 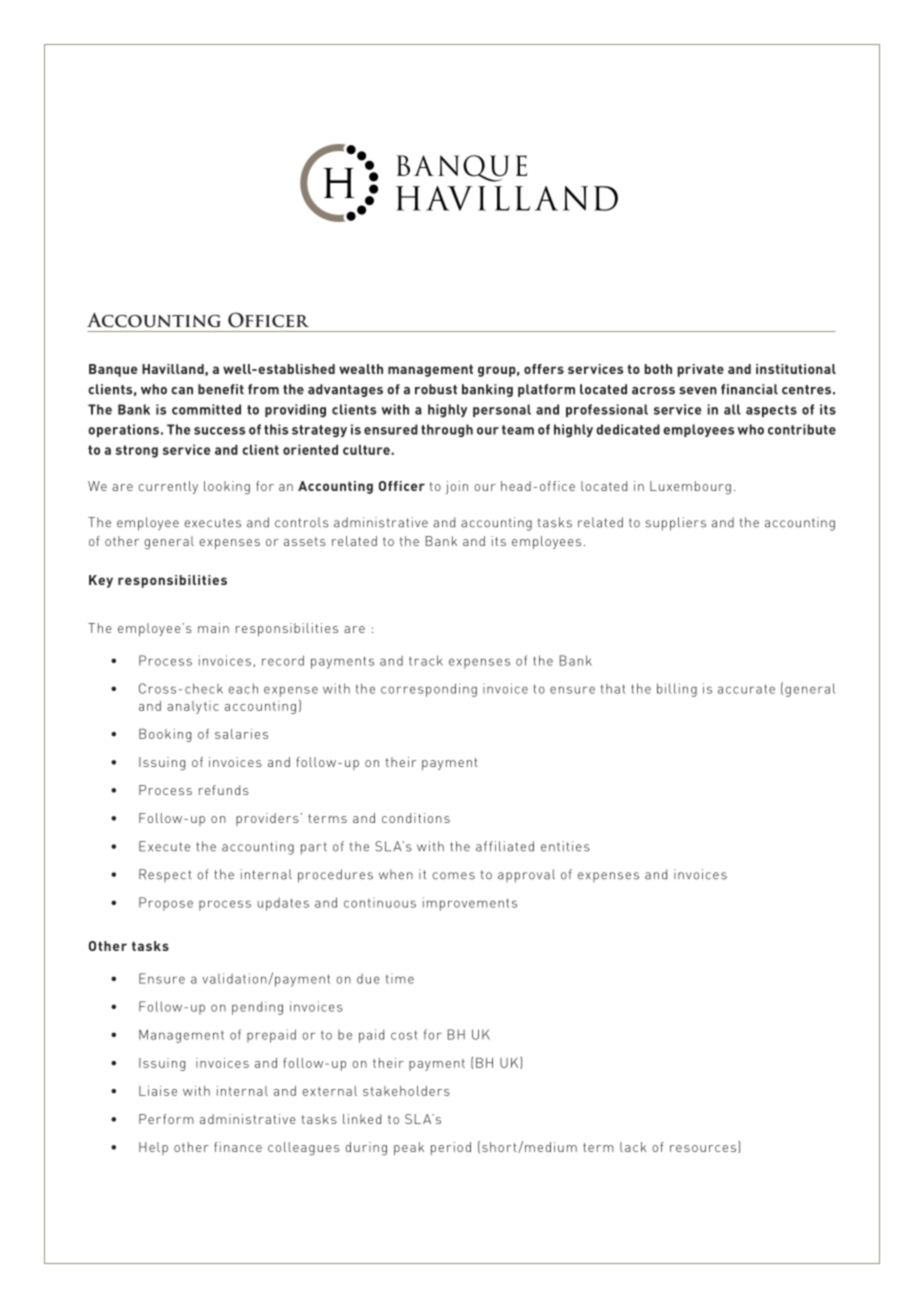 I want to click on Perform, so click(x=166, y=1119).
